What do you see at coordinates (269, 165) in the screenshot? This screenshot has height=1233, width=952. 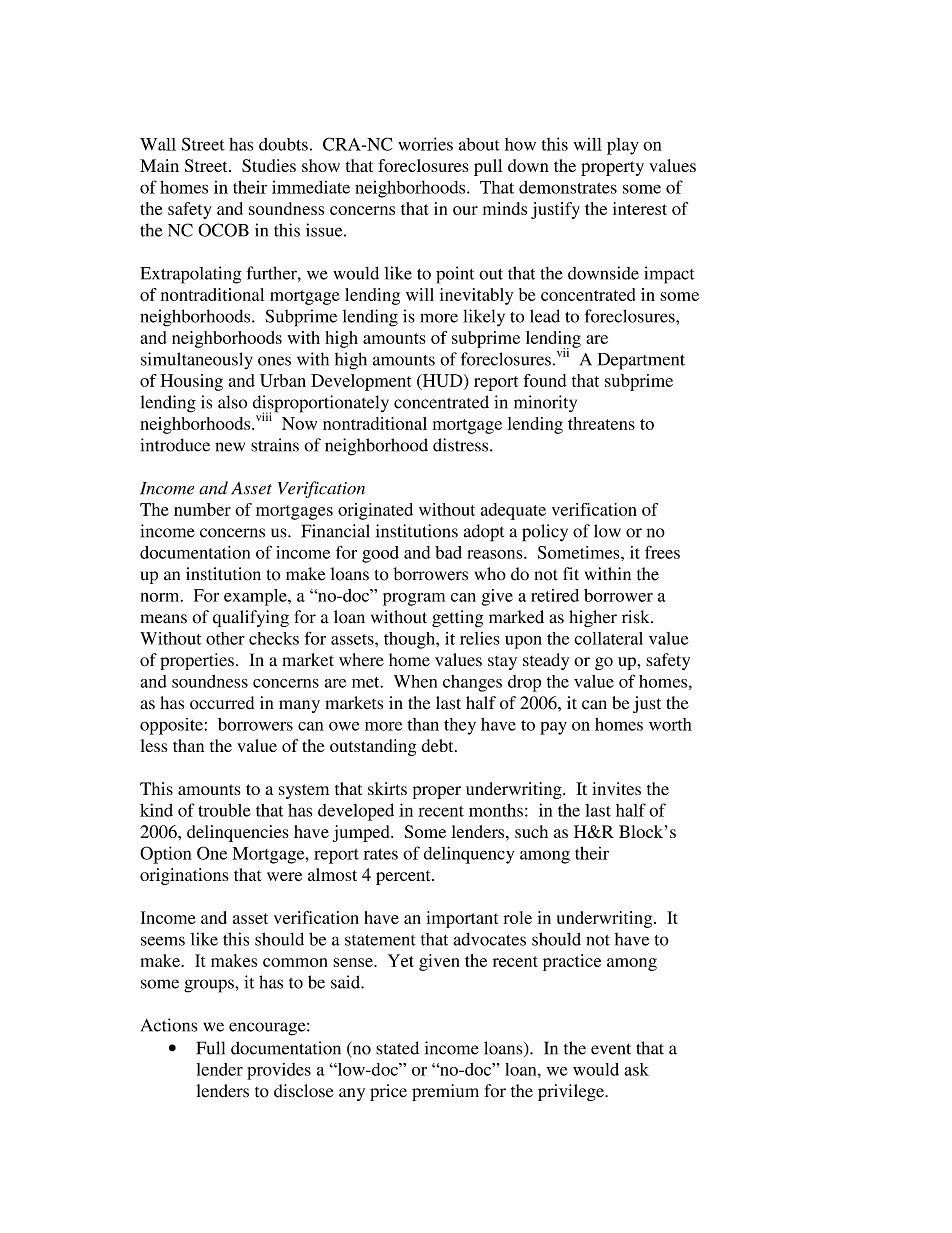 I see `Studies` at bounding box center [269, 165].
